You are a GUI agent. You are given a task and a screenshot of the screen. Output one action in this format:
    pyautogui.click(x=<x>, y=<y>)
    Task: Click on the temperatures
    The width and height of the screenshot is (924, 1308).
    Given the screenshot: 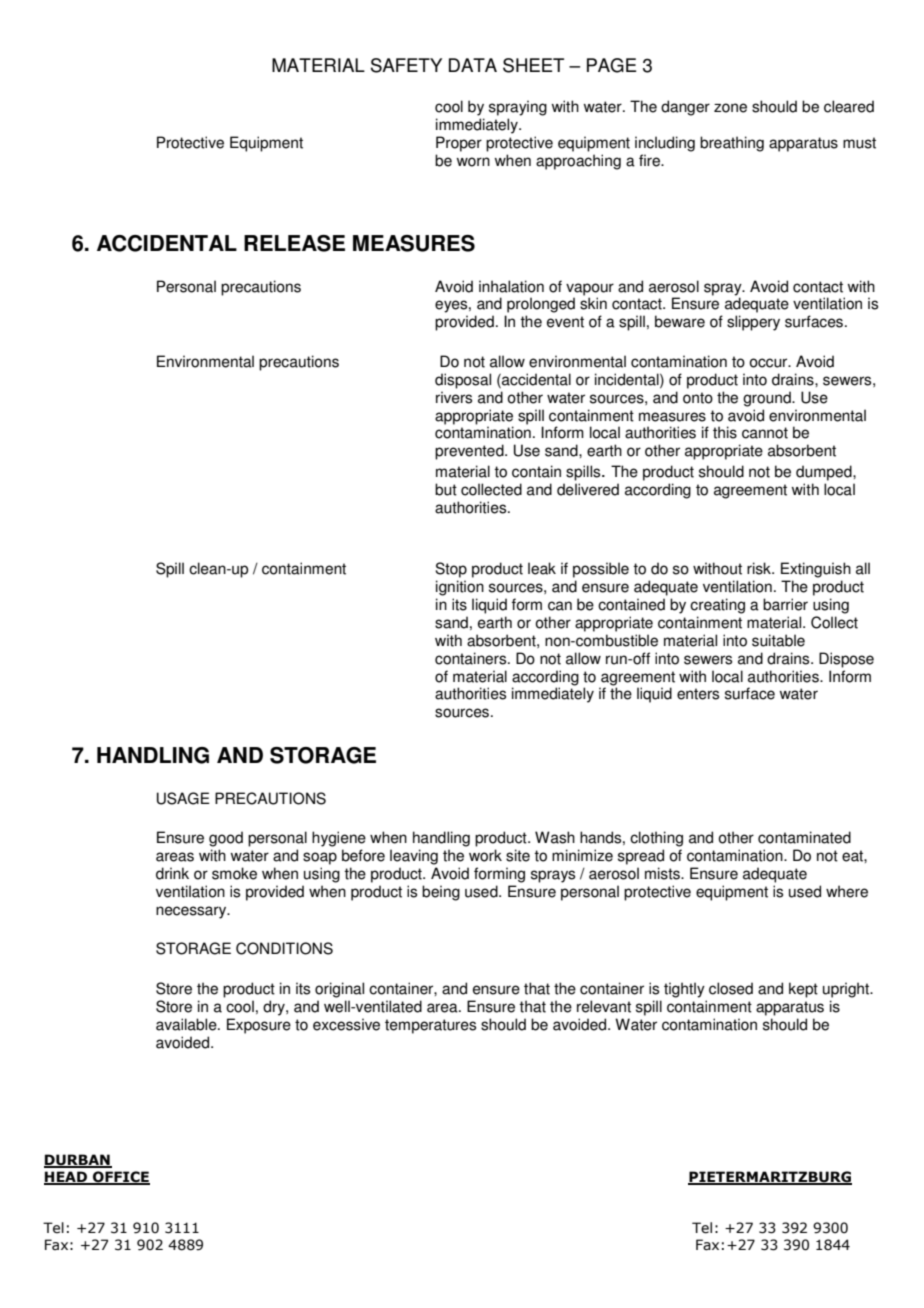 What is the action you would take?
    pyautogui.click(x=430, y=1026)
